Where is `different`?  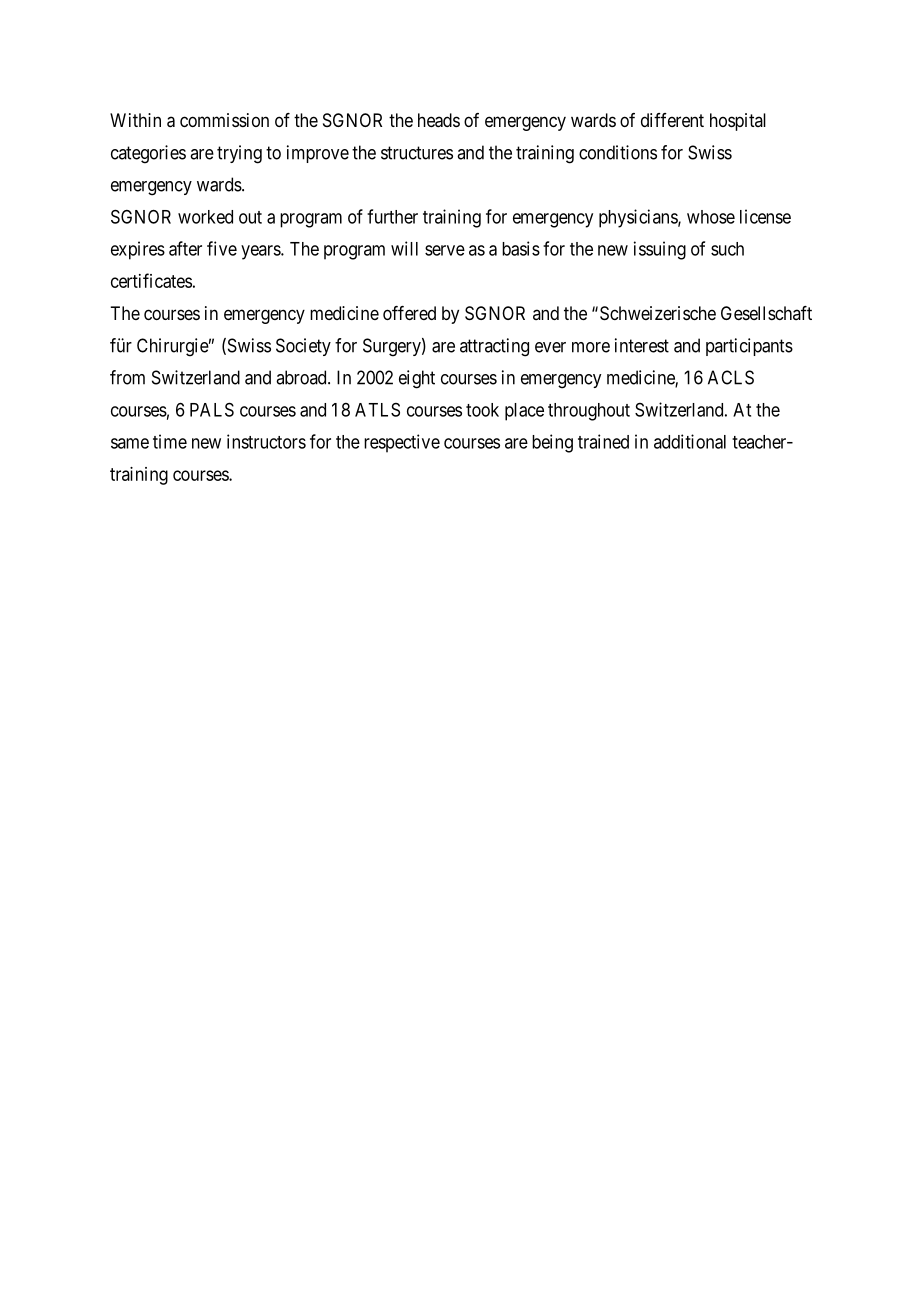 different is located at coordinates (672, 120).
